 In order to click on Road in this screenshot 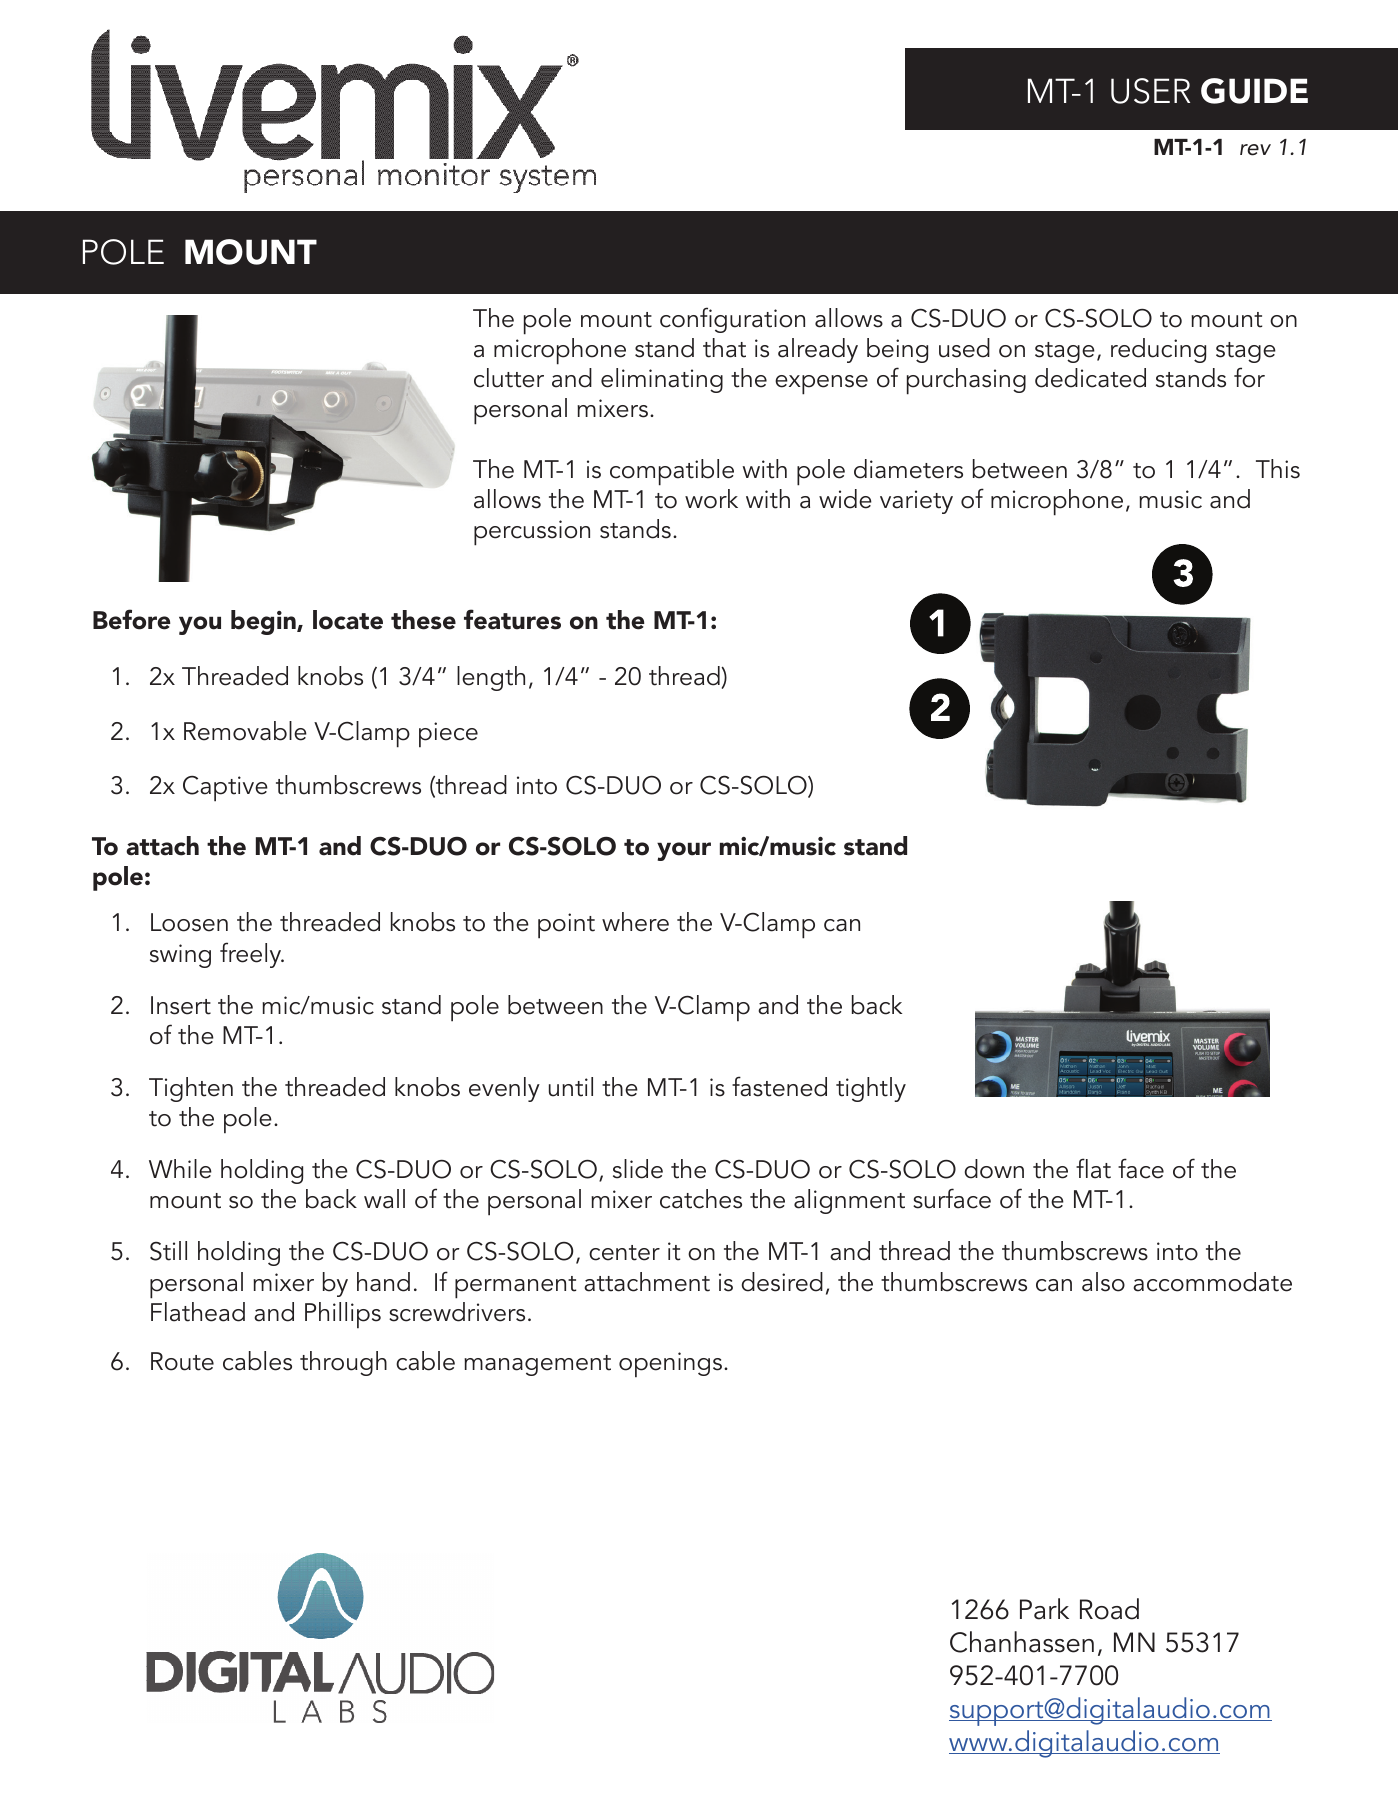, I will do `click(1109, 1609)`.
